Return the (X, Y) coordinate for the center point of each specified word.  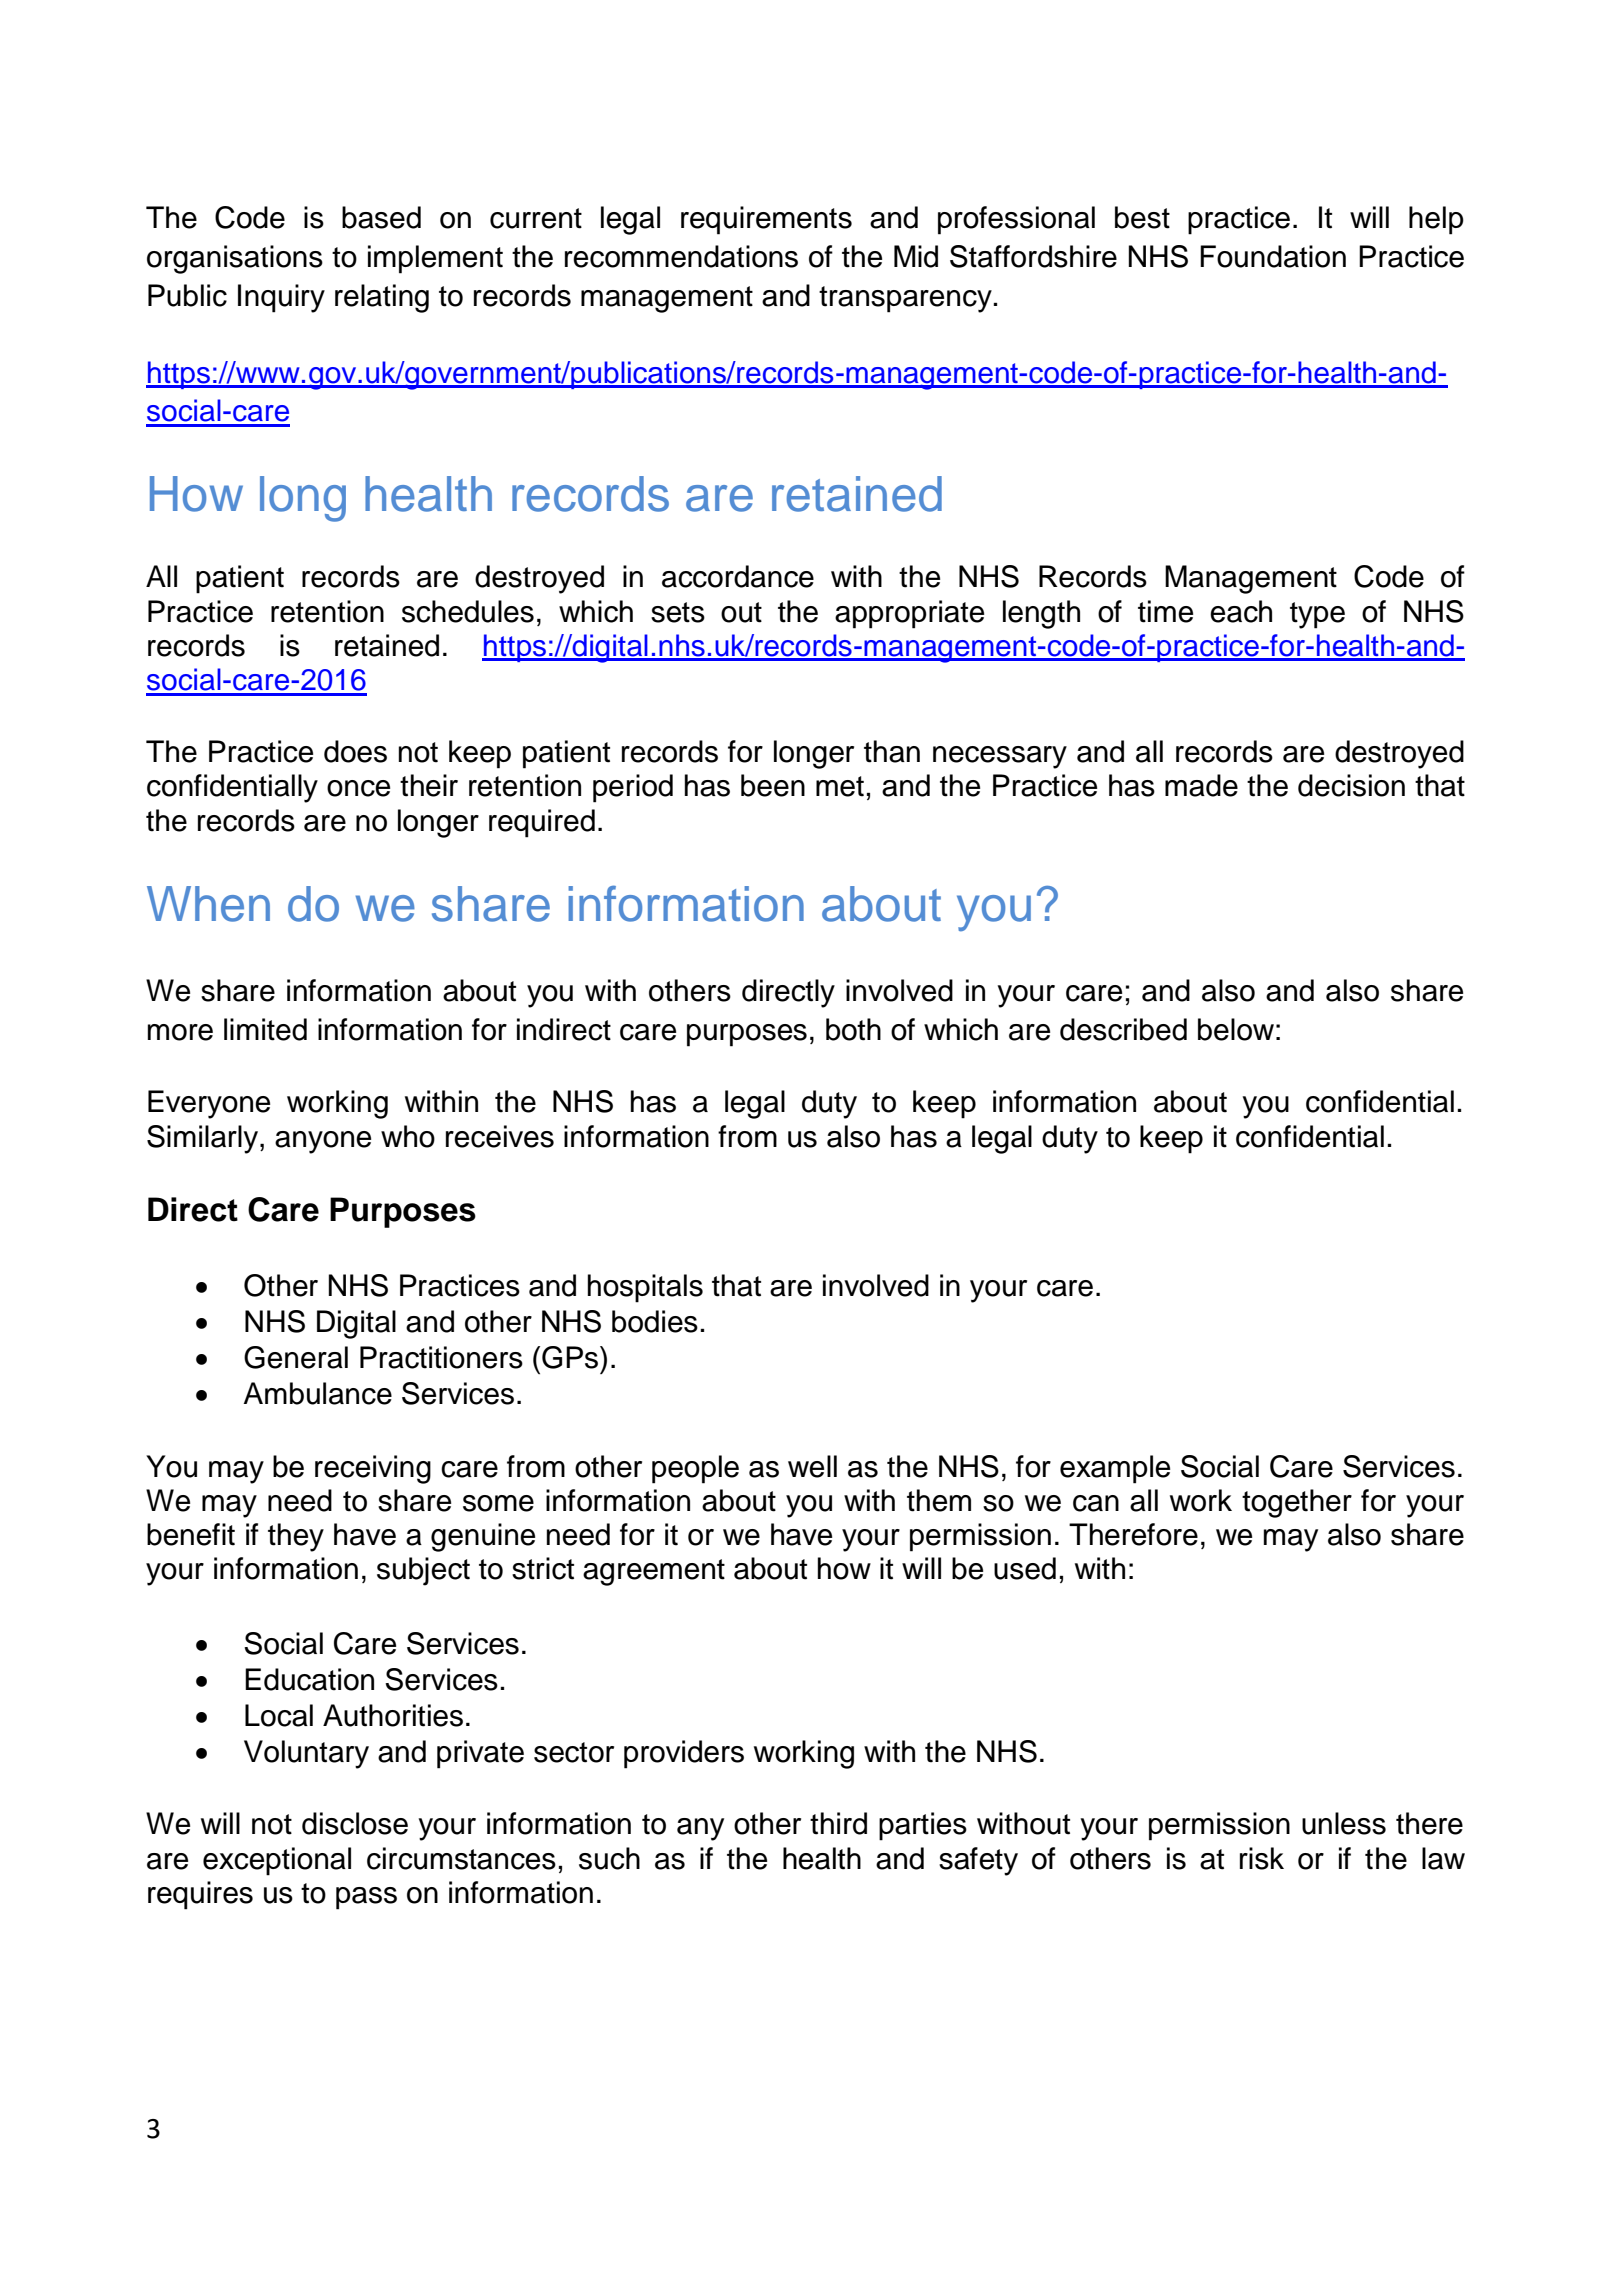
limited (265, 1029)
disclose (355, 1823)
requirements (766, 220)
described (1123, 1029)
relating (382, 298)
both (853, 1029)
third (838, 1823)
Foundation (1273, 256)
